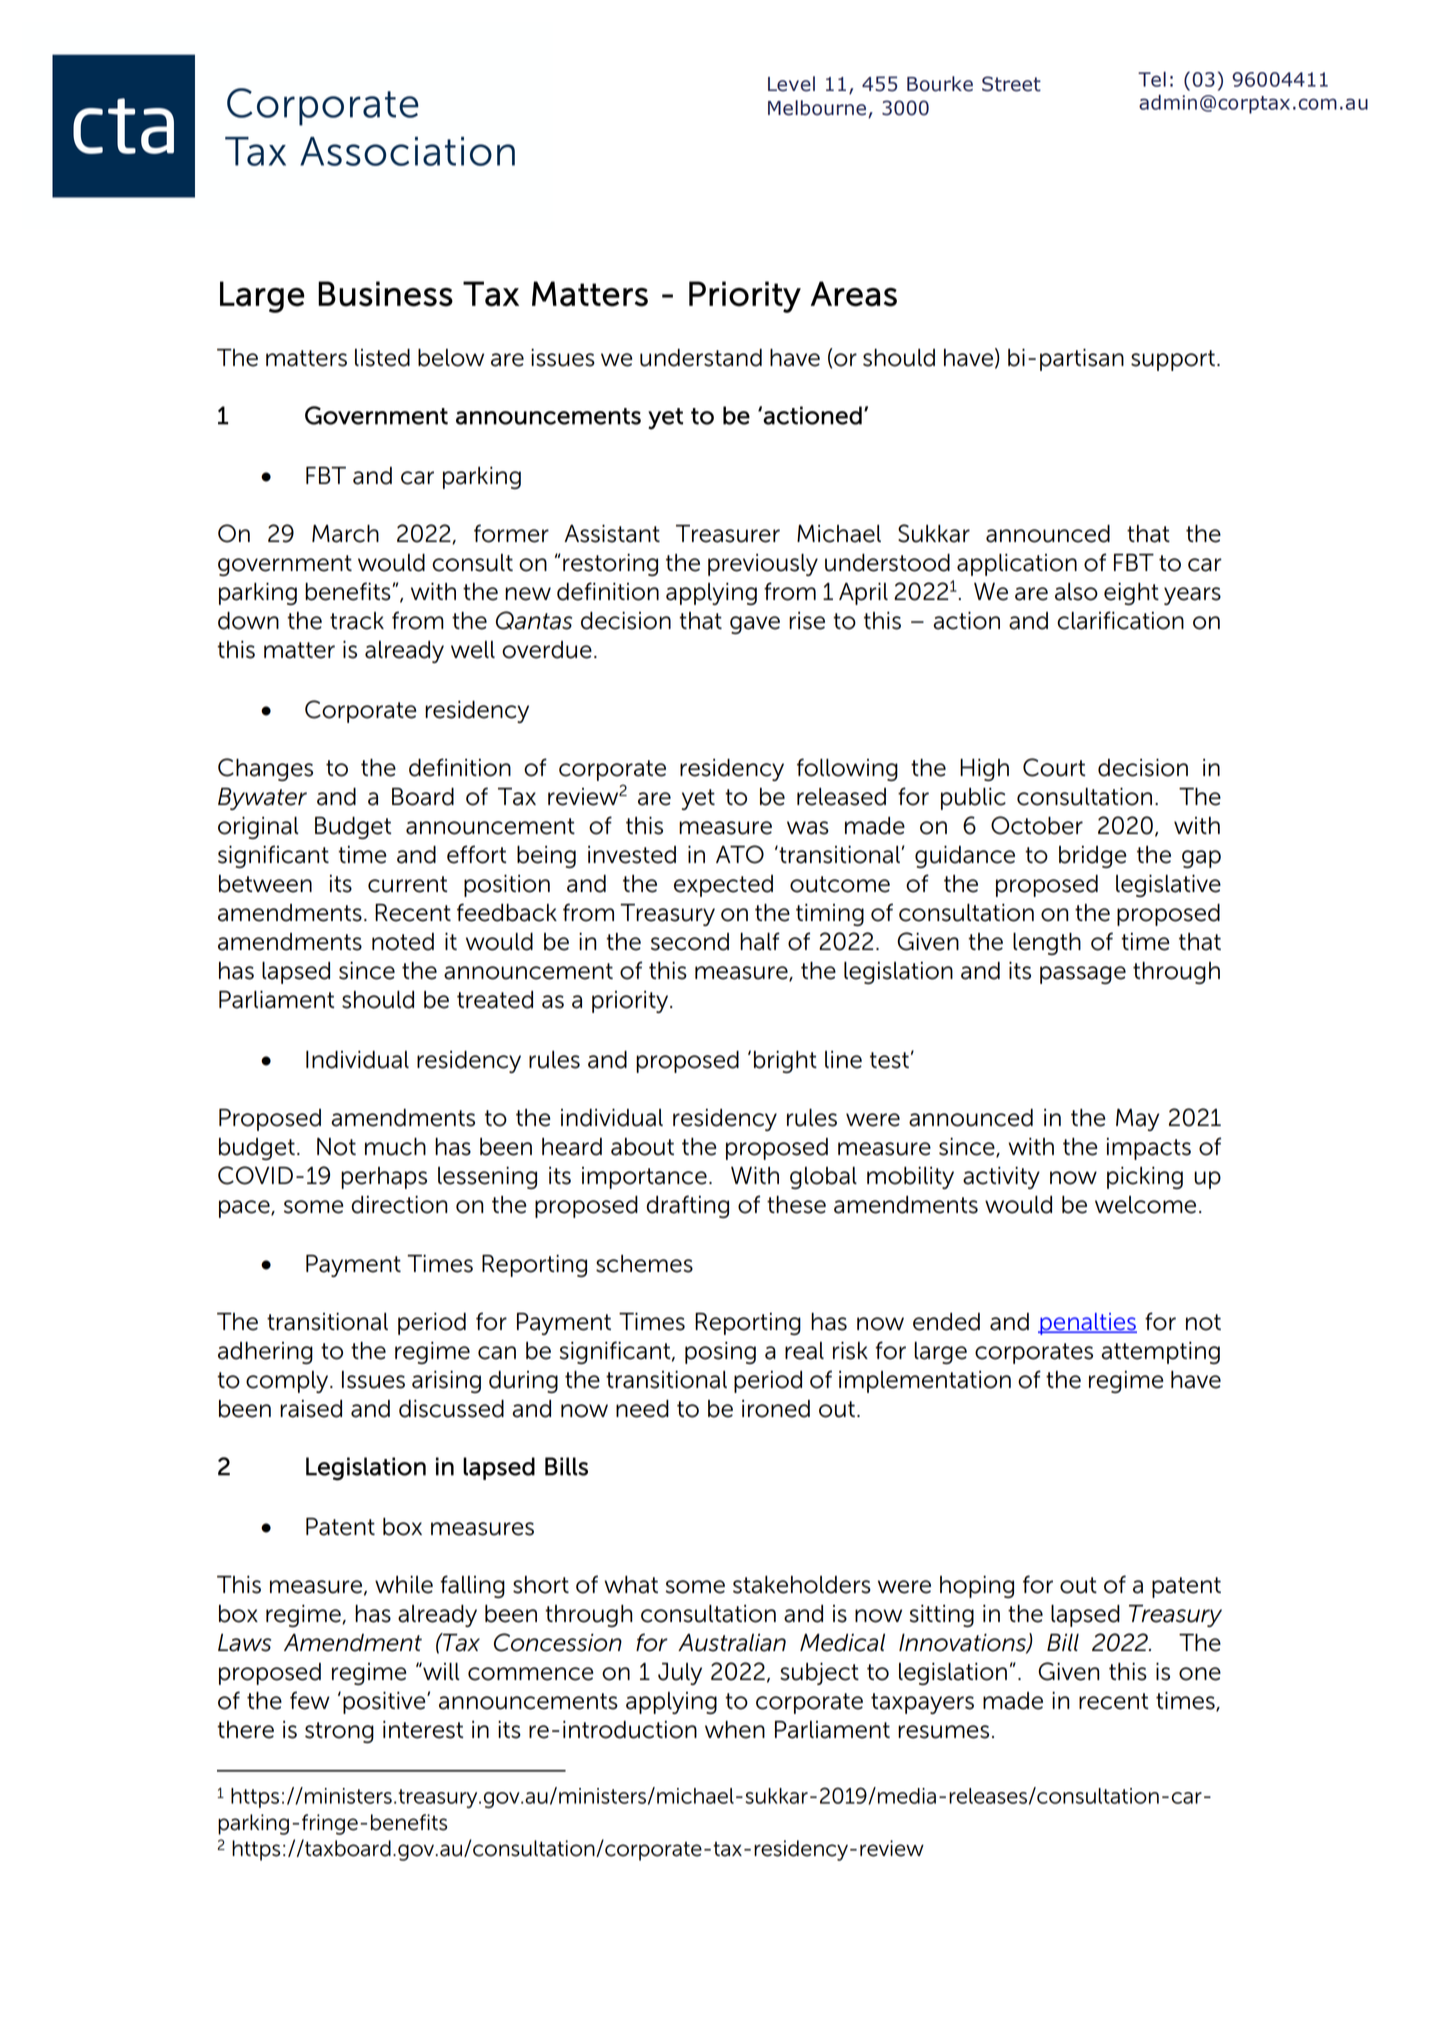  Describe the element at coordinates (1152, 79) in the screenshot. I see `Tel` at that location.
